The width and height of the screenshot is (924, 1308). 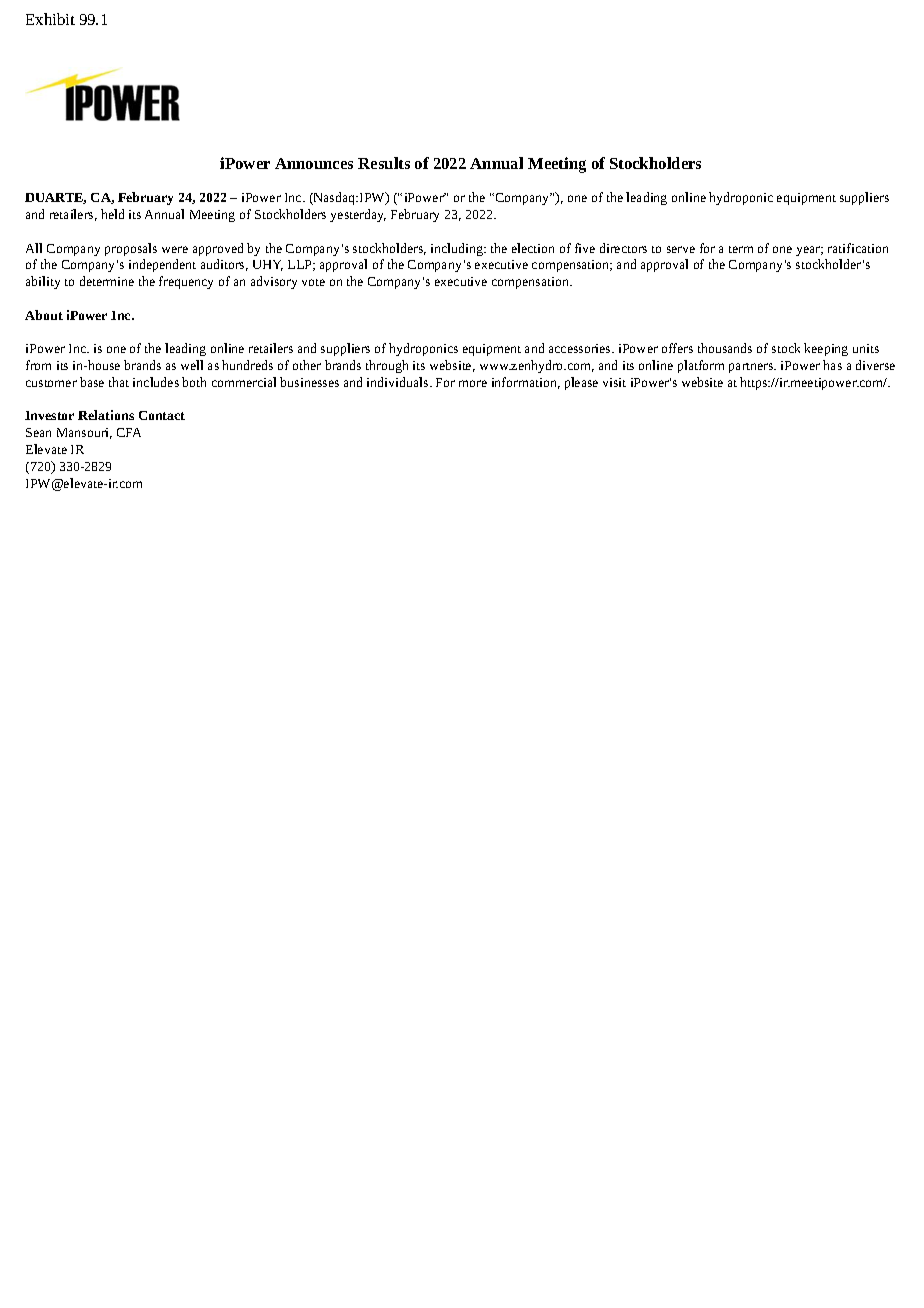 I want to click on partners, so click(x=752, y=368).
